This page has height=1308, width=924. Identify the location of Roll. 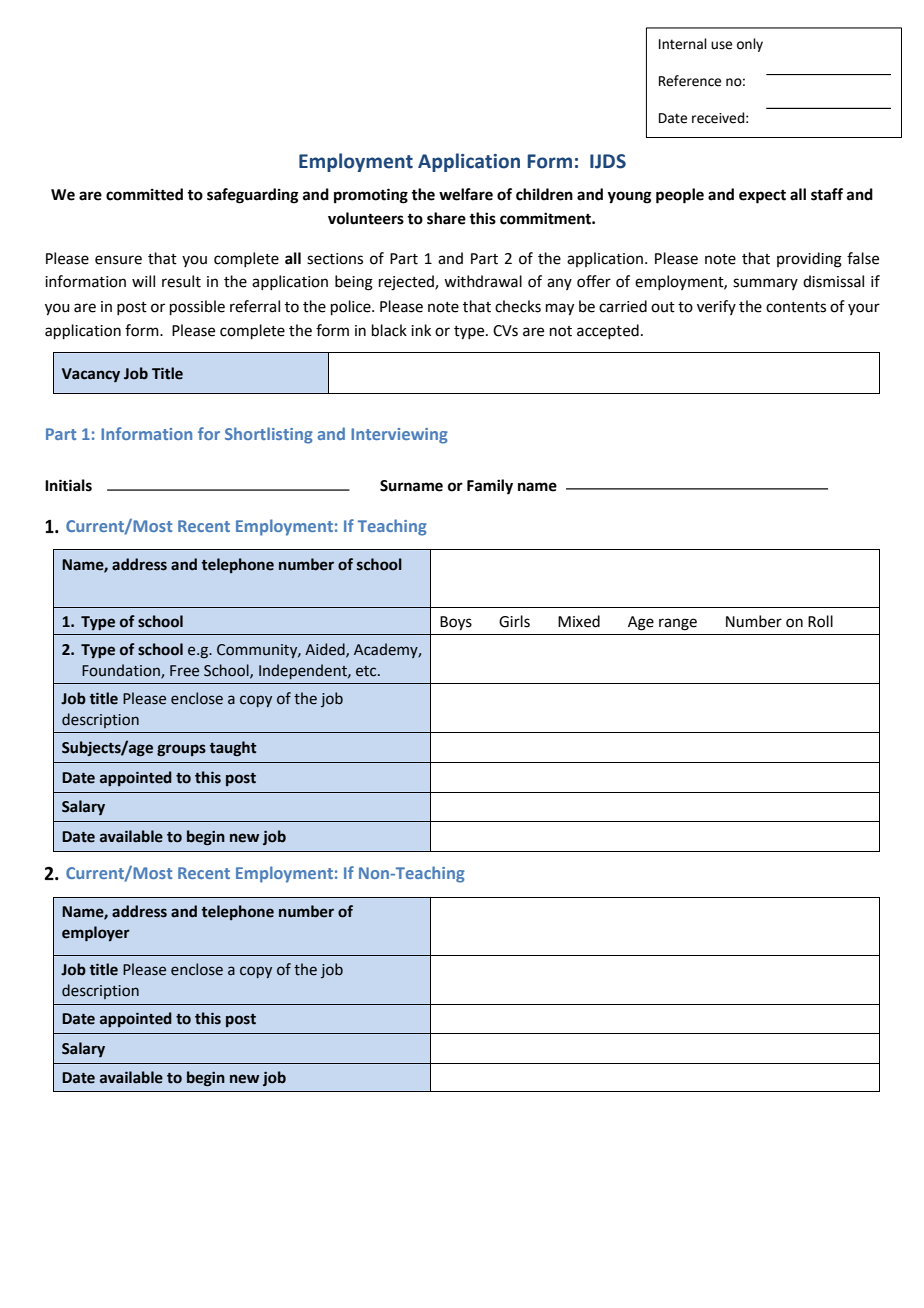
(820, 621).
